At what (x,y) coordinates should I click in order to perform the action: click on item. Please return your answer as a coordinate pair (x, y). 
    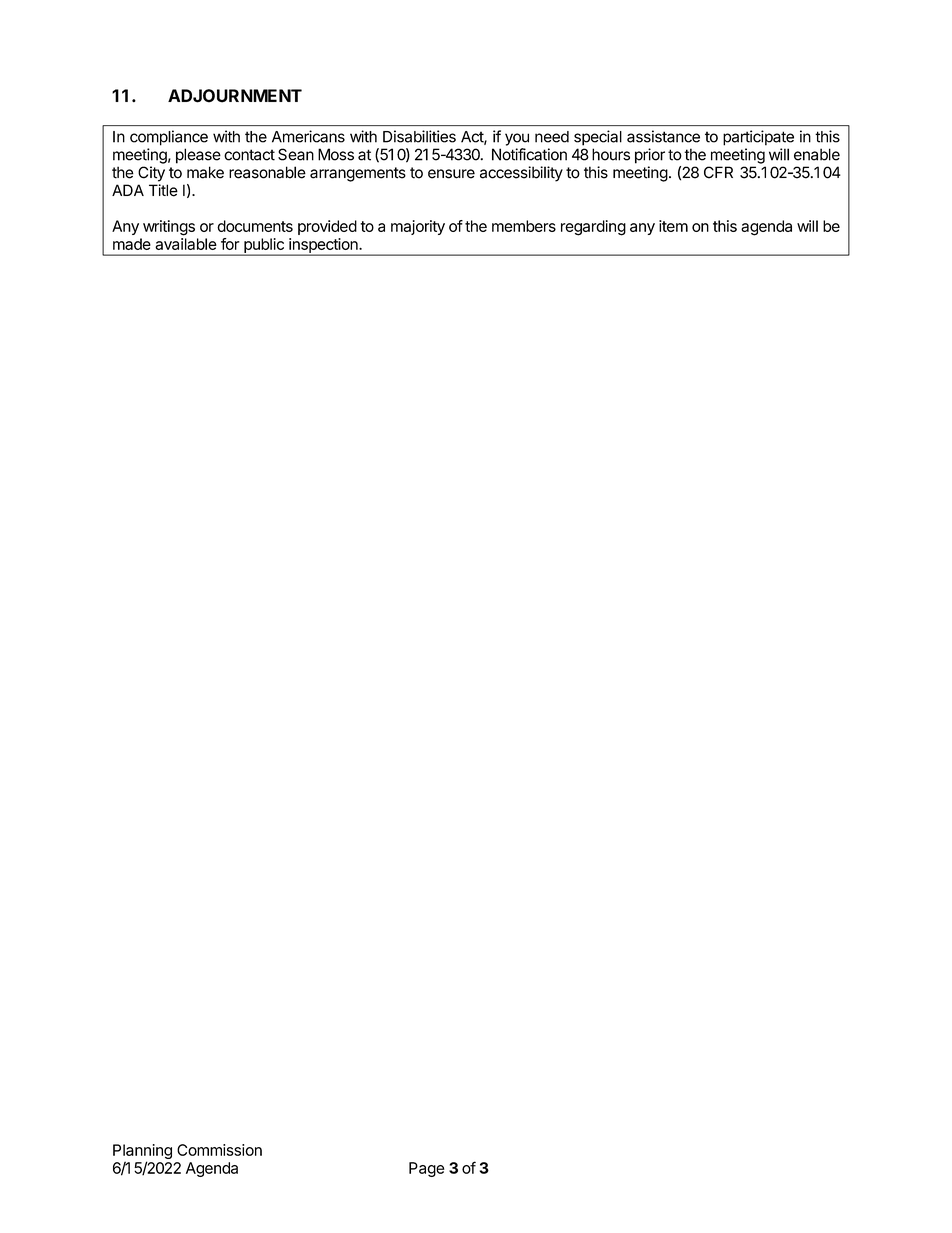
    Looking at the image, I should click on (673, 226).
